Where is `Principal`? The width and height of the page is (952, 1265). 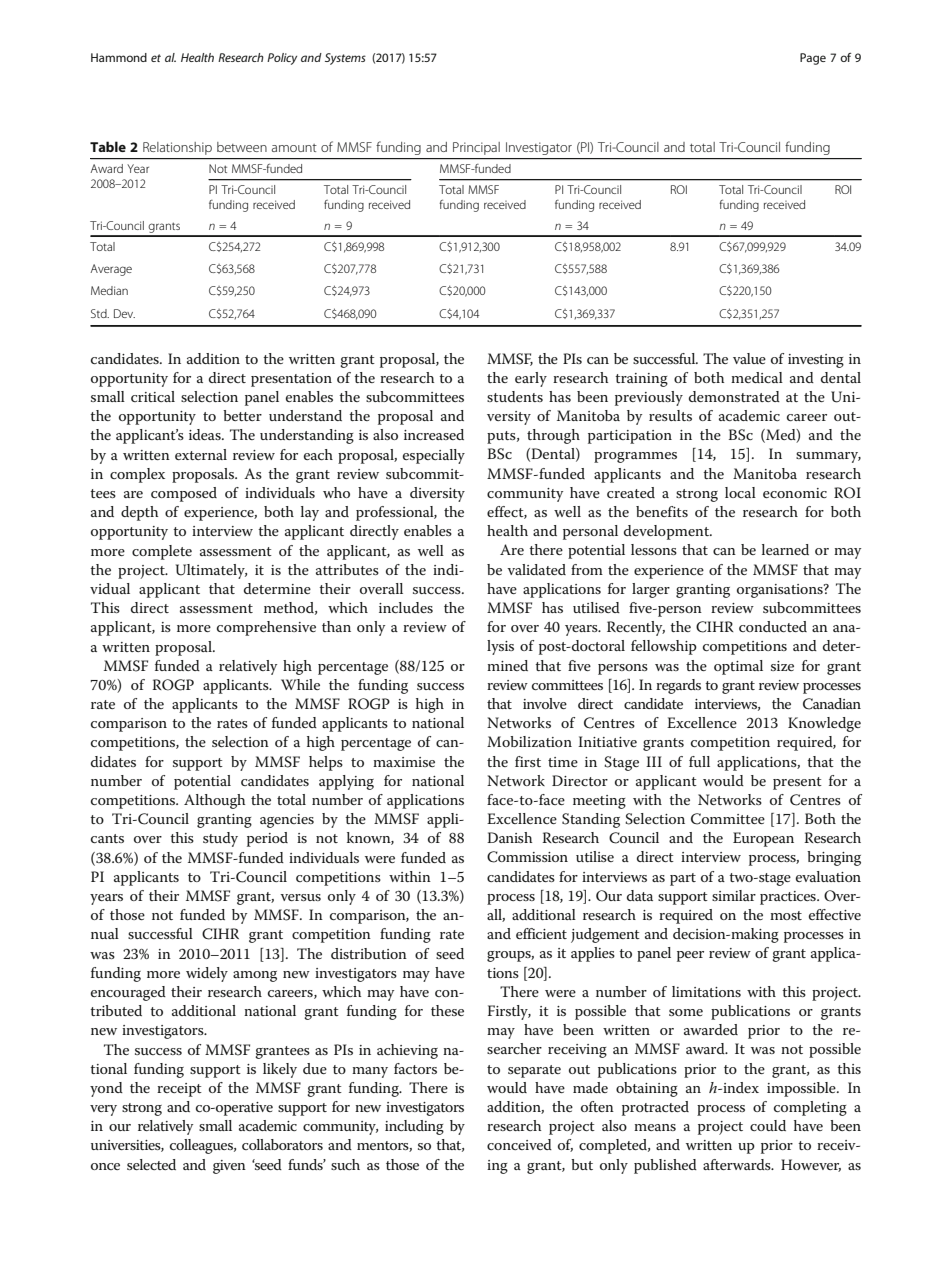 Principal is located at coordinates (476, 148).
